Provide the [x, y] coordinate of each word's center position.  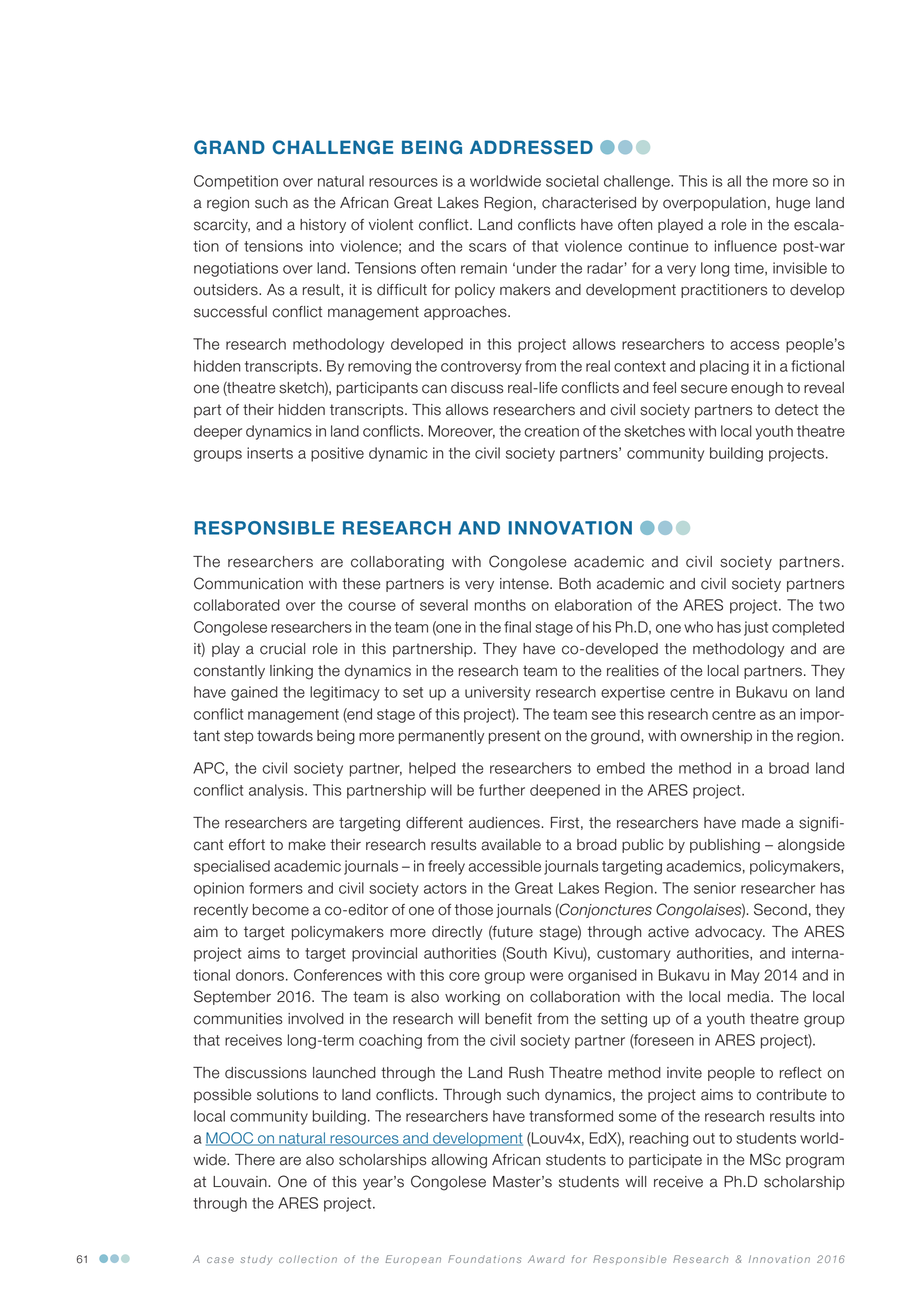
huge [793, 204]
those [474, 910]
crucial [282, 649]
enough [757, 389]
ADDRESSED [531, 147]
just [756, 628]
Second [780, 909]
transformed [571, 1116]
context [640, 366]
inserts [270, 453]
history [323, 226]
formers [276, 888]
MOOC [231, 1139]
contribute [792, 1095]
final [517, 627]
